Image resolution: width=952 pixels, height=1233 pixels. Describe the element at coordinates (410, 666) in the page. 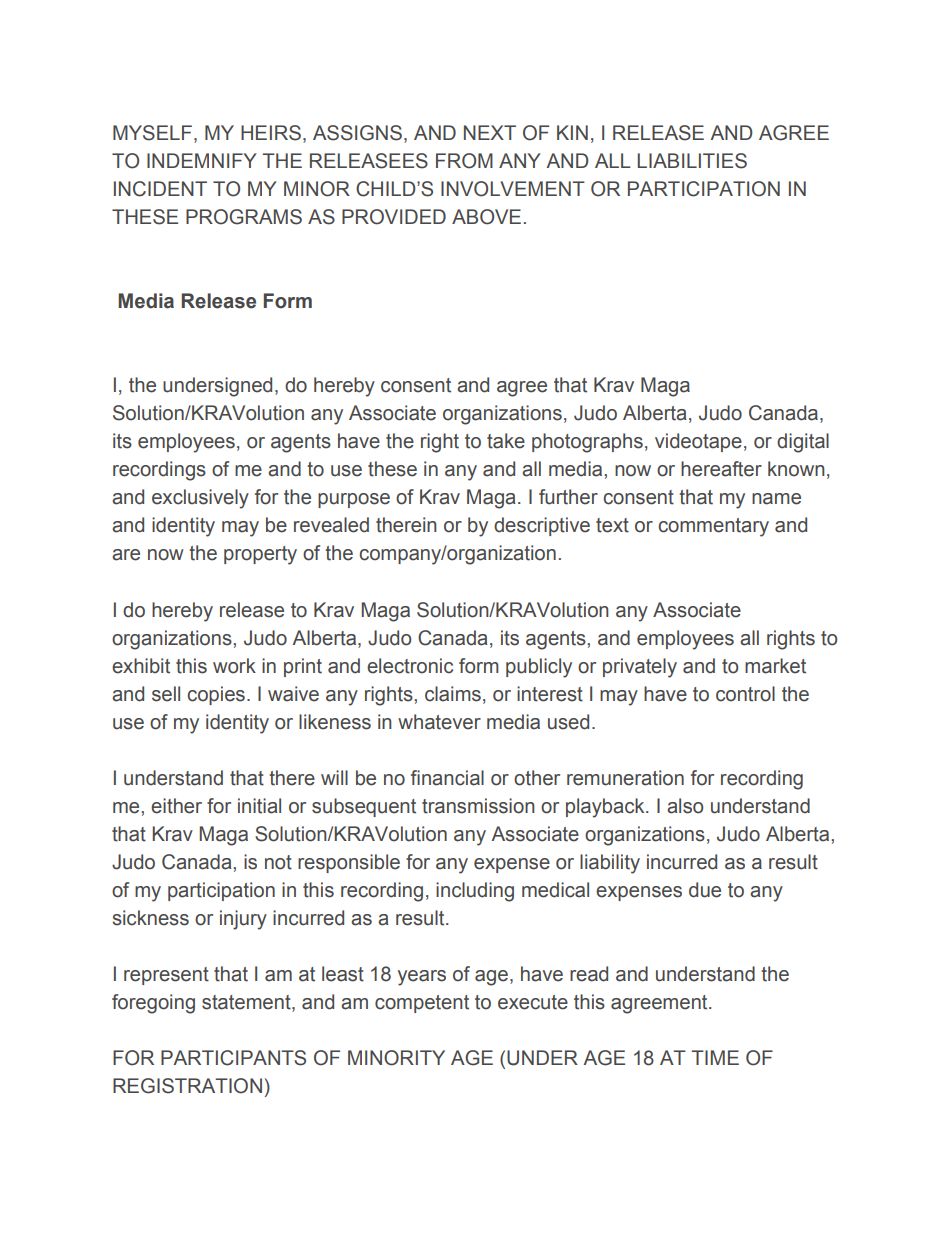

I see `electronic` at that location.
